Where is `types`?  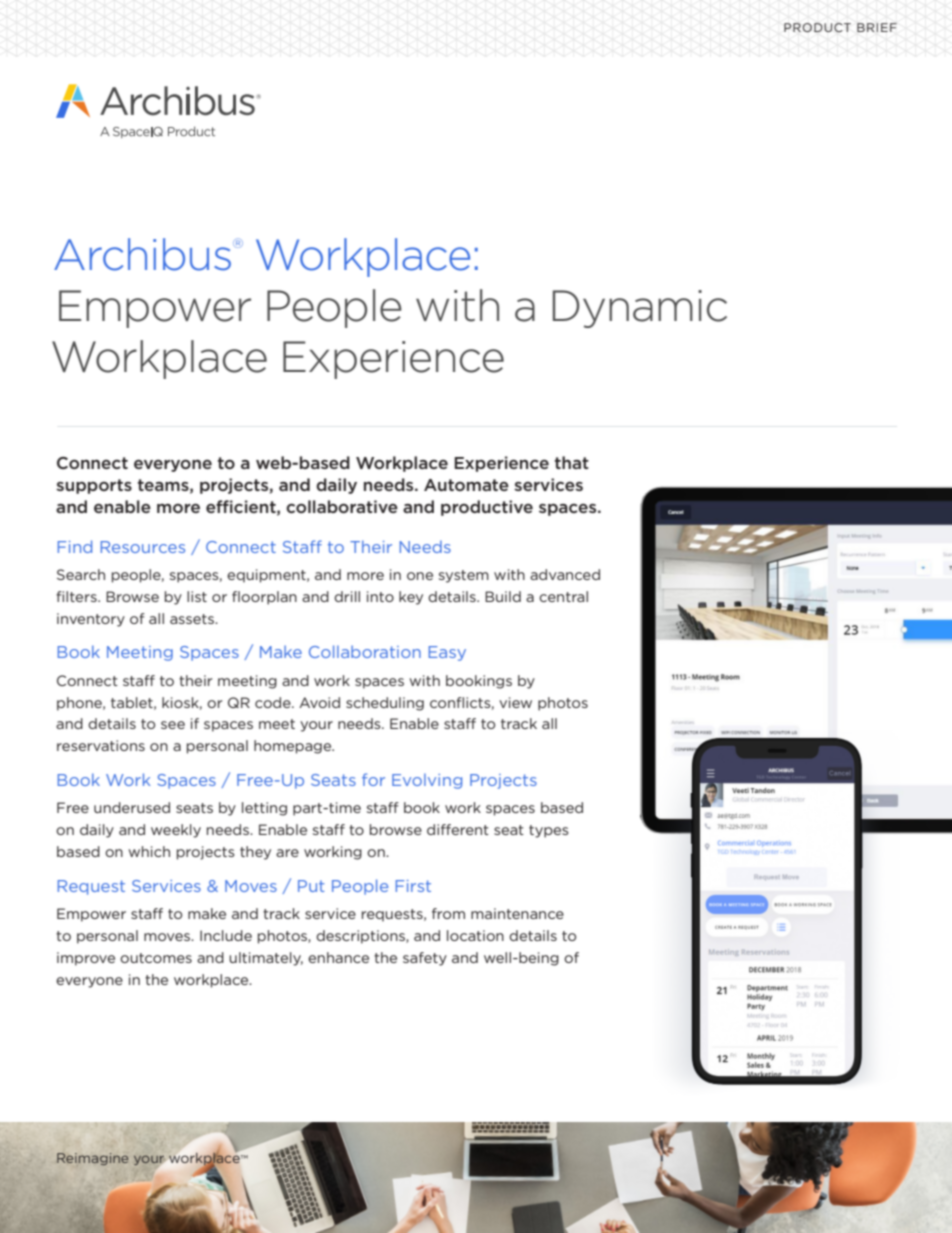
types is located at coordinates (549, 831).
